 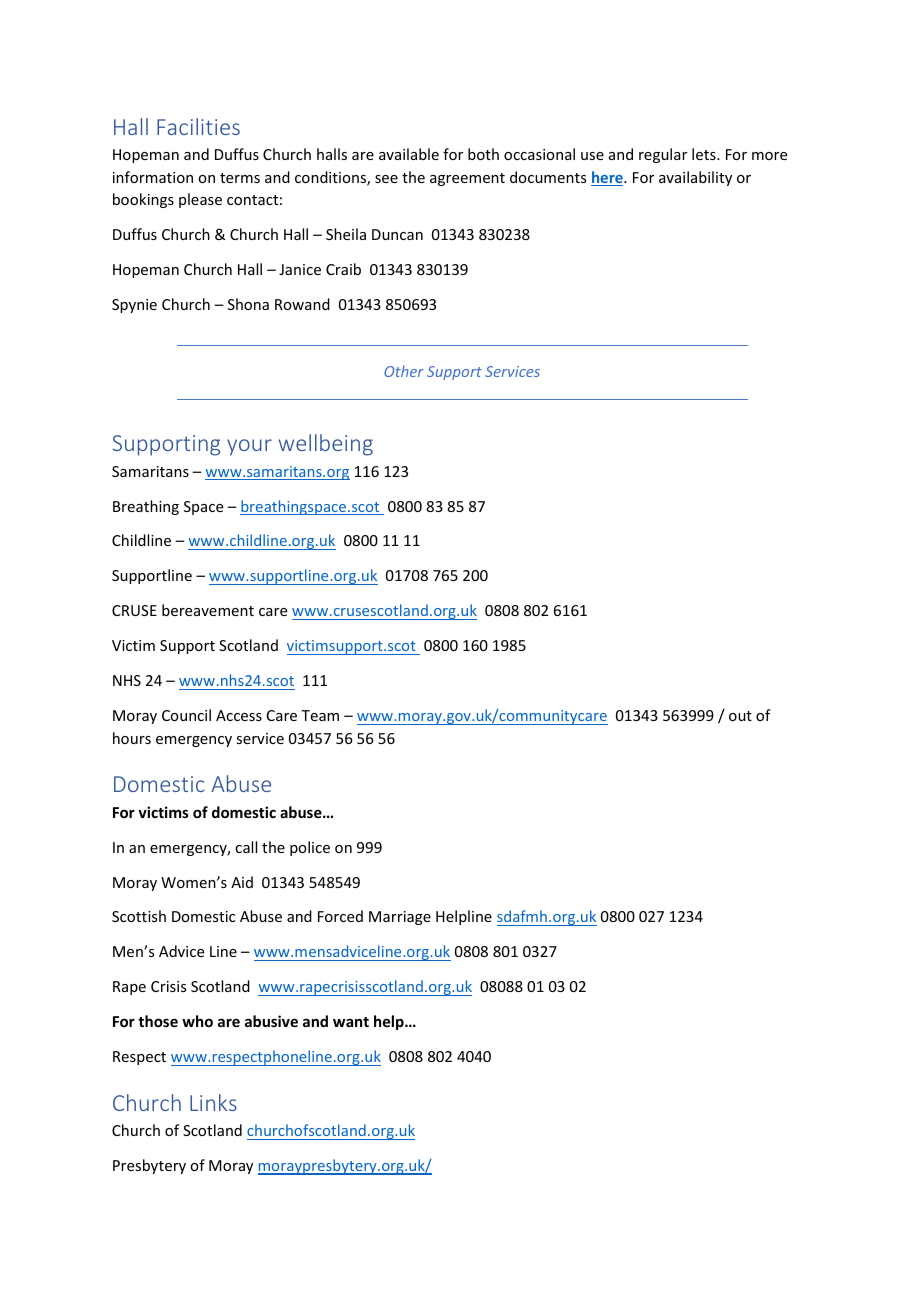 I want to click on lets, so click(x=705, y=154).
